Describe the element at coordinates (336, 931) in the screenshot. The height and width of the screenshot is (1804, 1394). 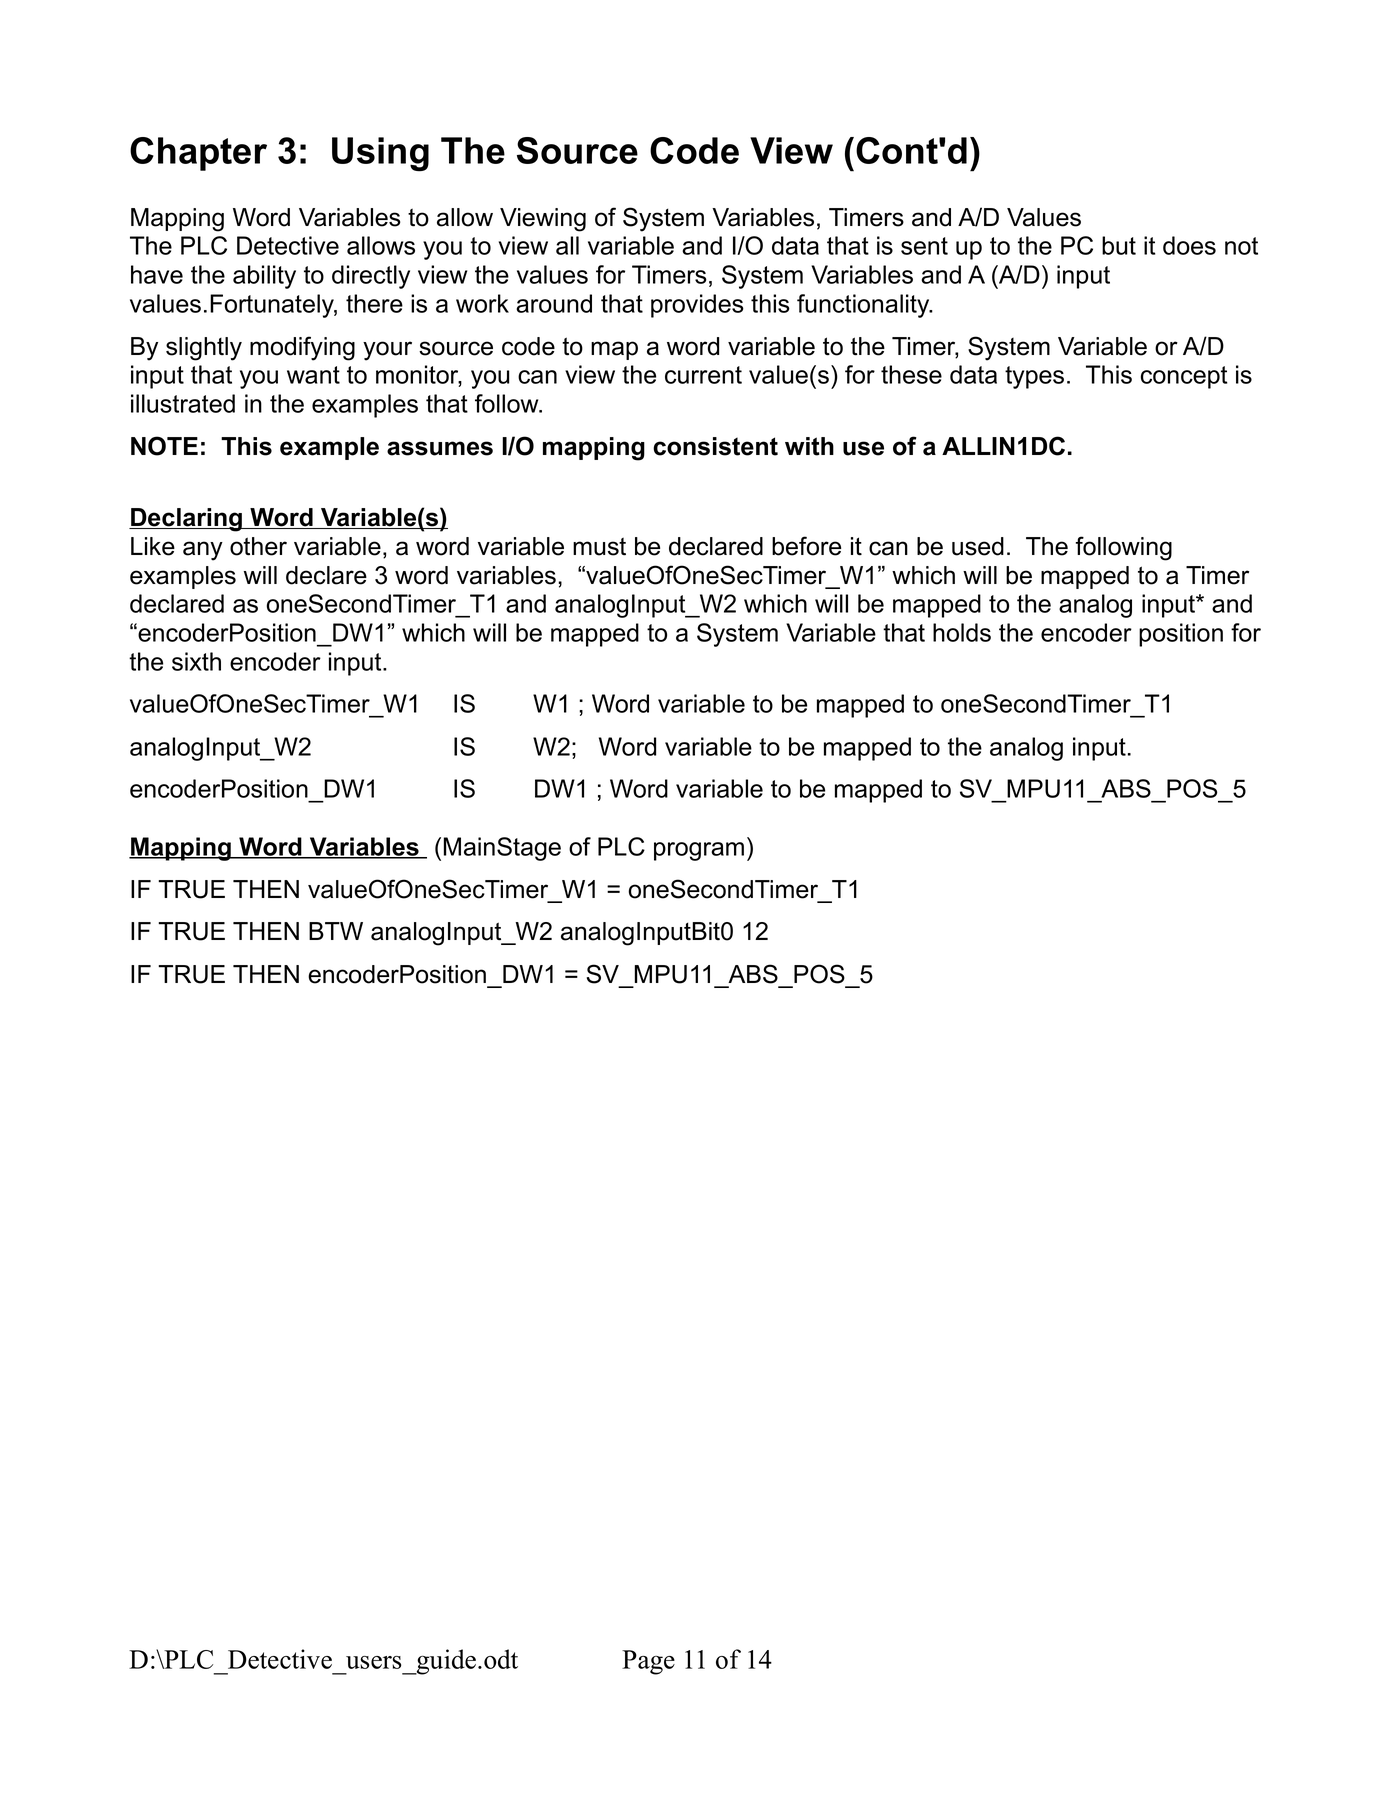
I see `BTW` at that location.
